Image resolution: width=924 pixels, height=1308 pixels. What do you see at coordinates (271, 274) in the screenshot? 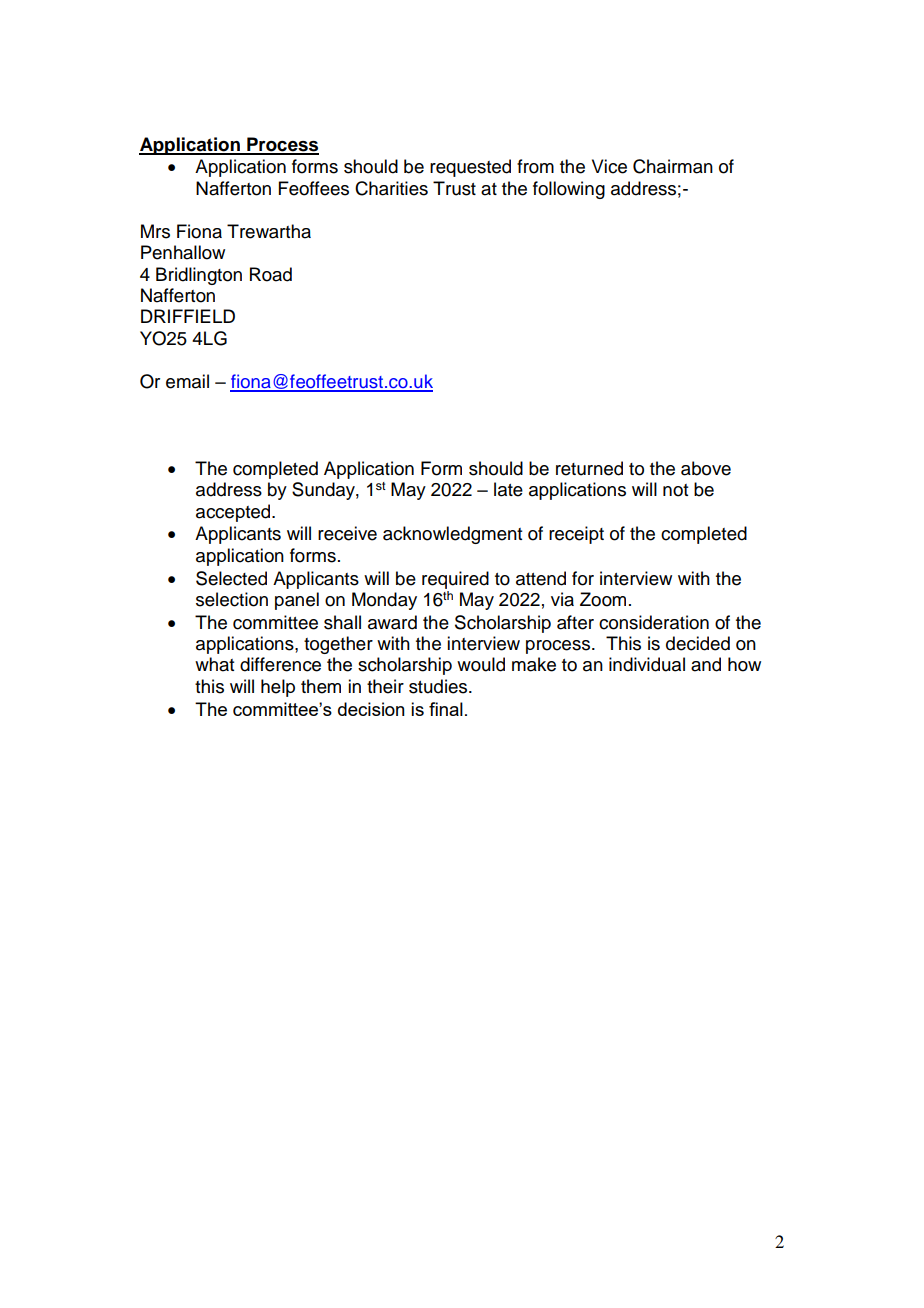
I see `Road` at bounding box center [271, 274].
